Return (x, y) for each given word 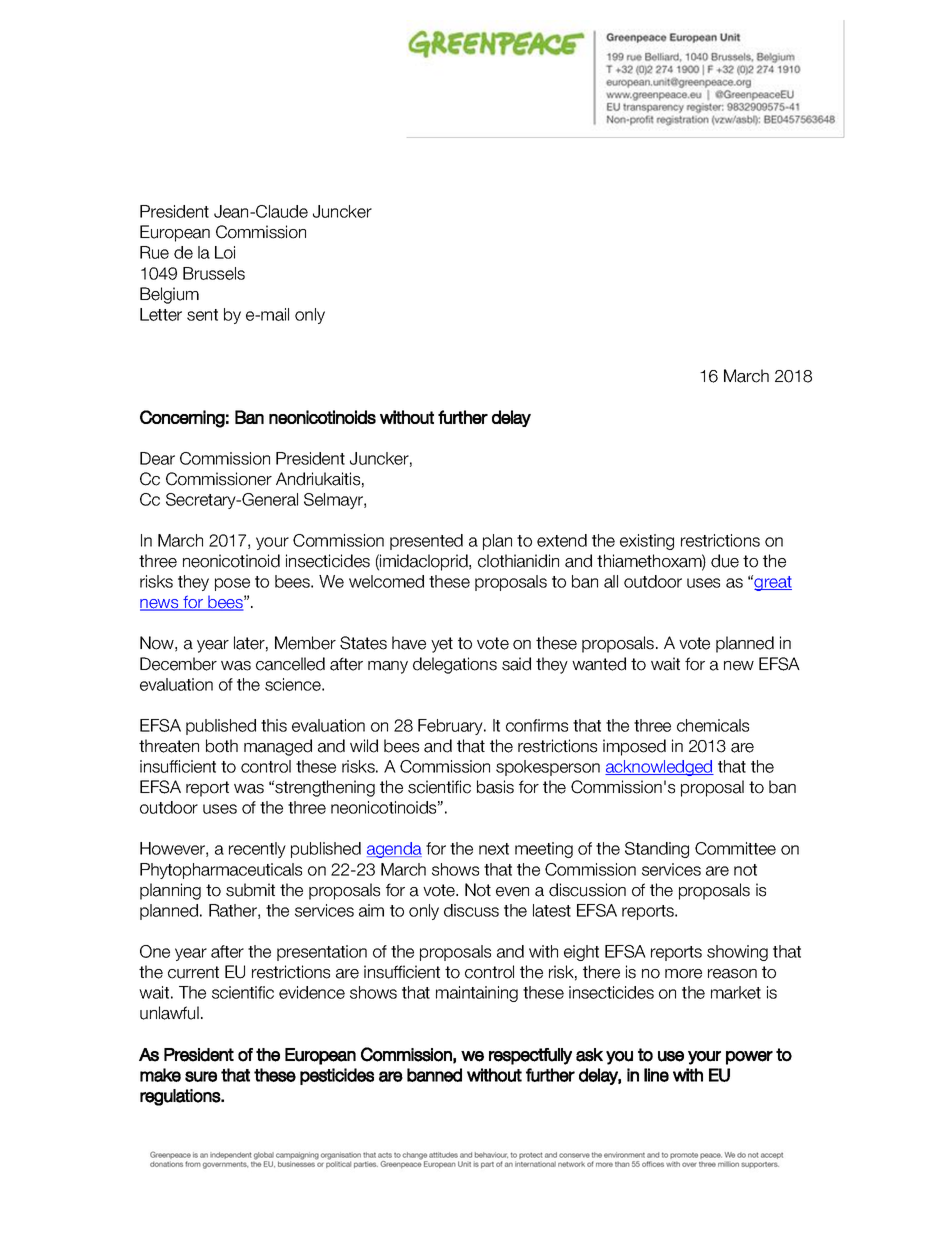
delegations (455, 665)
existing (647, 542)
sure (201, 1076)
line (656, 1075)
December (178, 664)
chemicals (713, 725)
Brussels (214, 273)
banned (434, 1075)
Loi (225, 252)
